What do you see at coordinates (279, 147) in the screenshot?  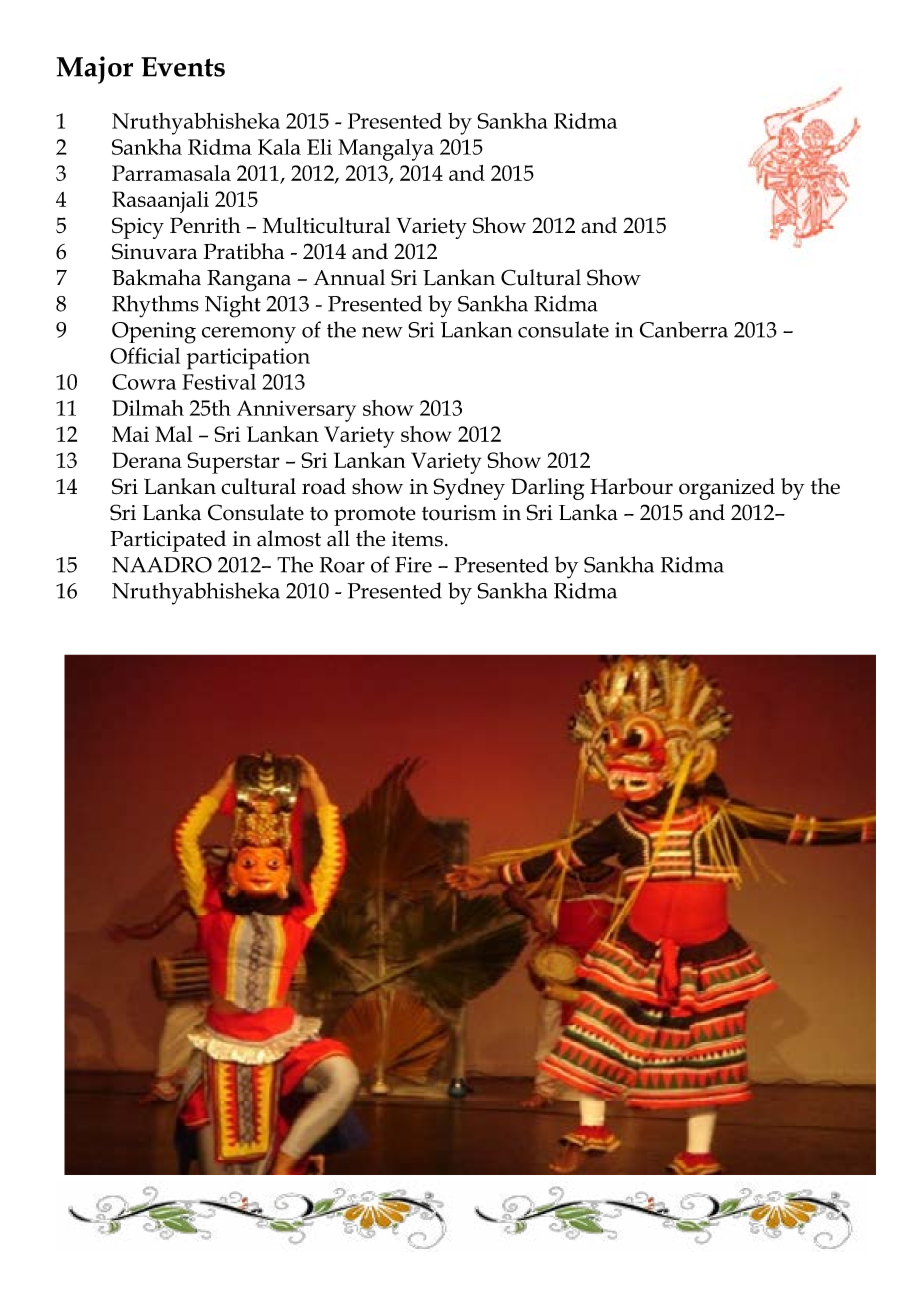 I see `Kala` at bounding box center [279, 147].
